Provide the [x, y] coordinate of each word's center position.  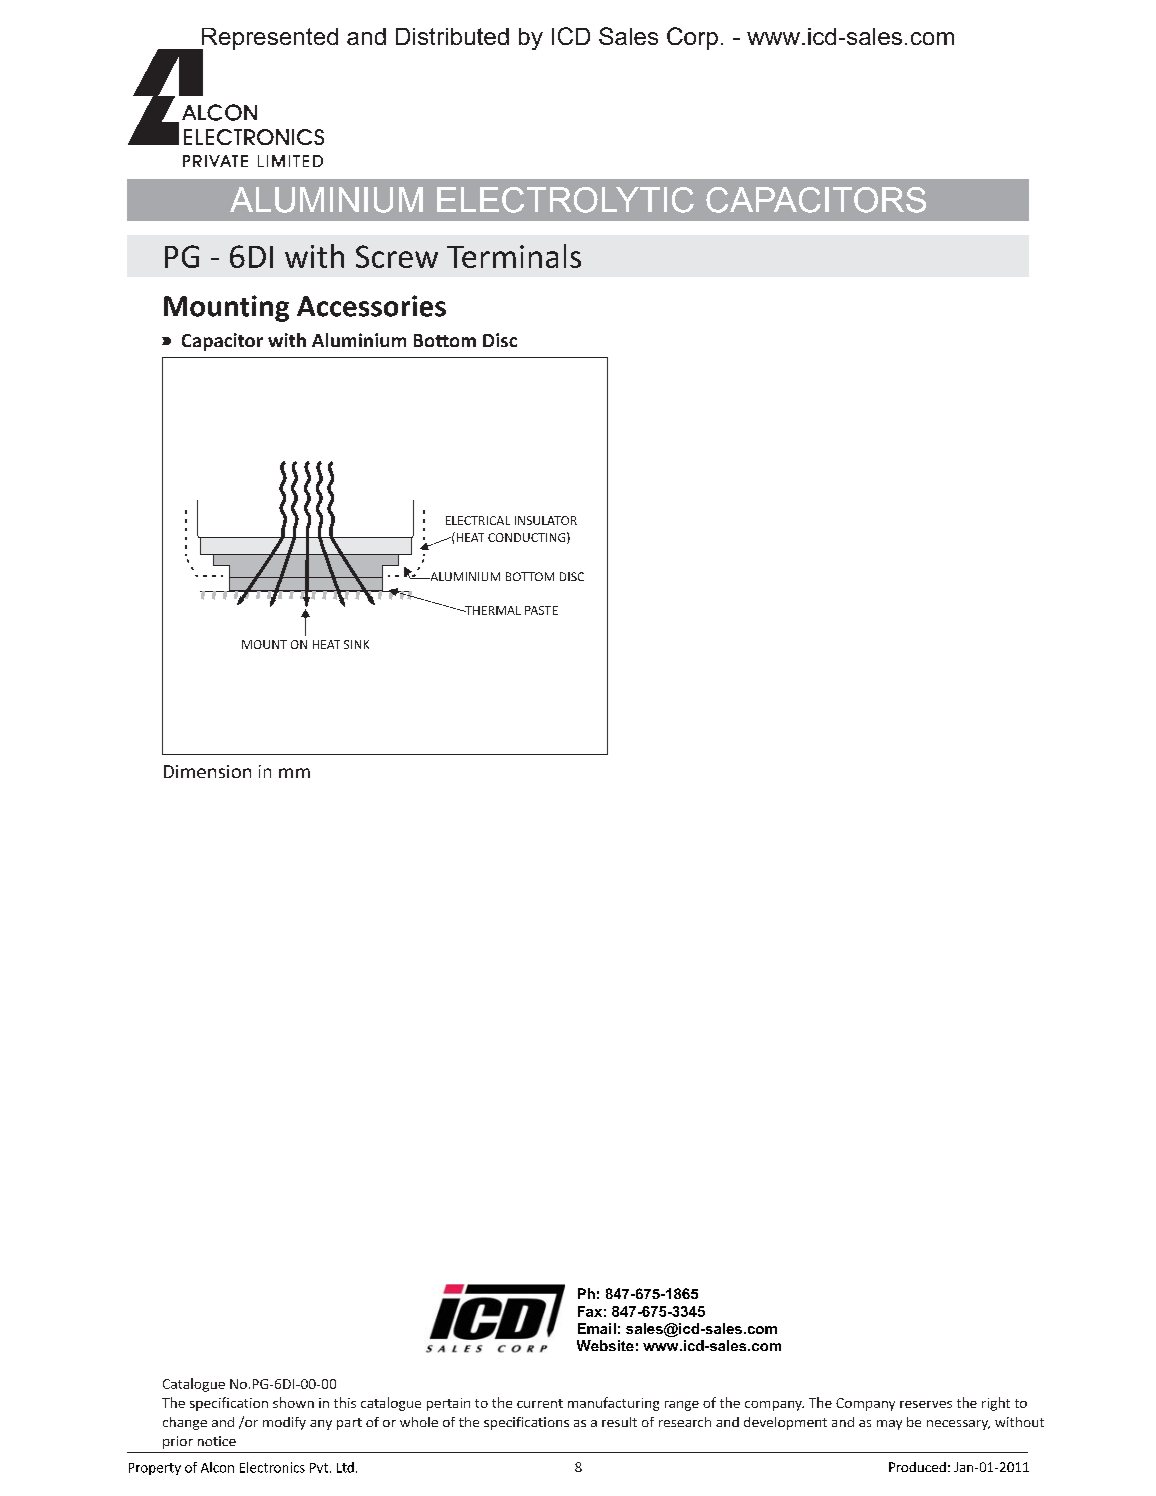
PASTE [541, 610]
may [889, 1425]
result [619, 1422]
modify [284, 1423]
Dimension [207, 771]
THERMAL [492, 610]
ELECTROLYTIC [565, 200]
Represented [269, 40]
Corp [692, 38]
